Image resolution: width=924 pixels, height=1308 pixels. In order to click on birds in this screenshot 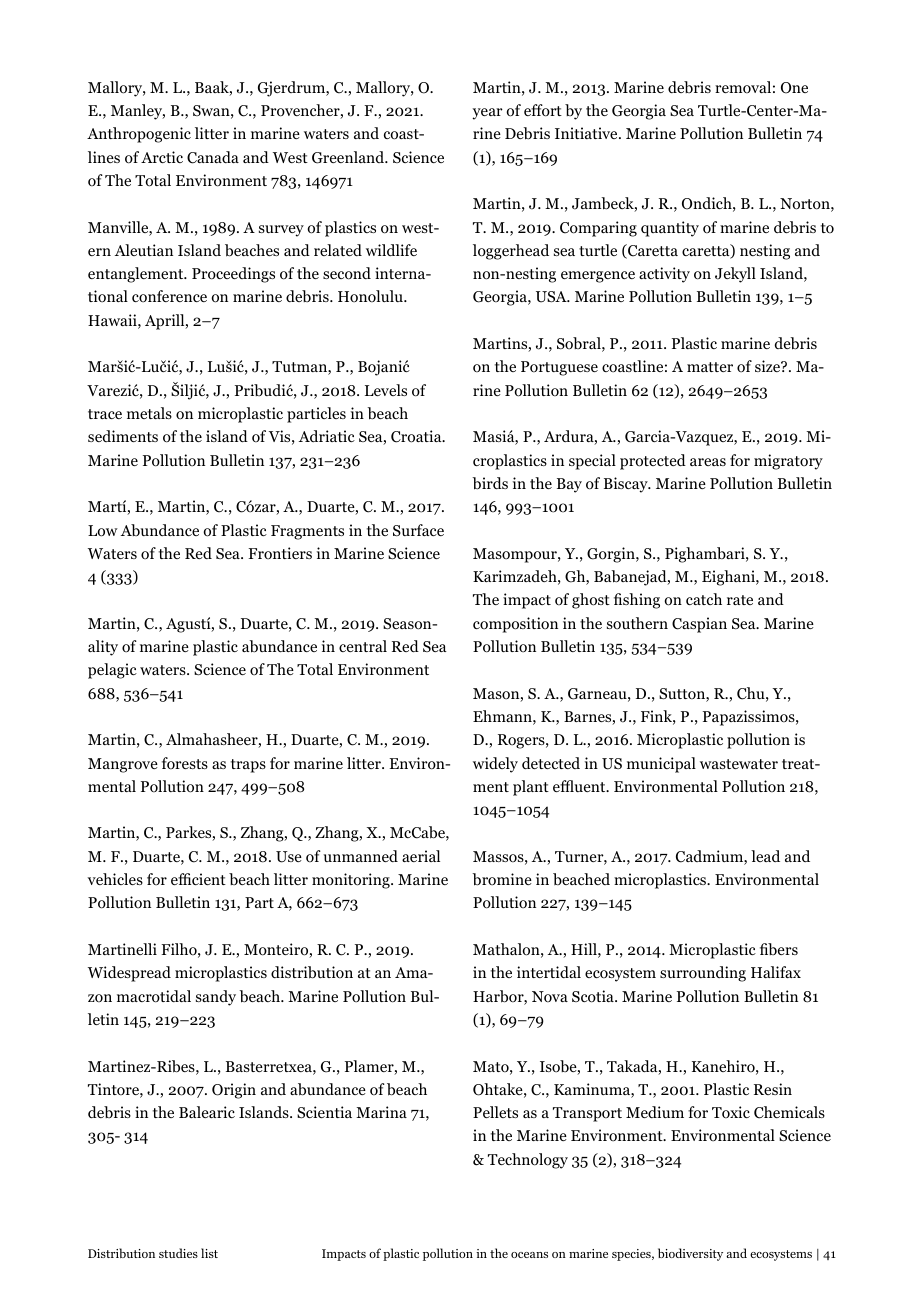, I will do `click(490, 483)`.
